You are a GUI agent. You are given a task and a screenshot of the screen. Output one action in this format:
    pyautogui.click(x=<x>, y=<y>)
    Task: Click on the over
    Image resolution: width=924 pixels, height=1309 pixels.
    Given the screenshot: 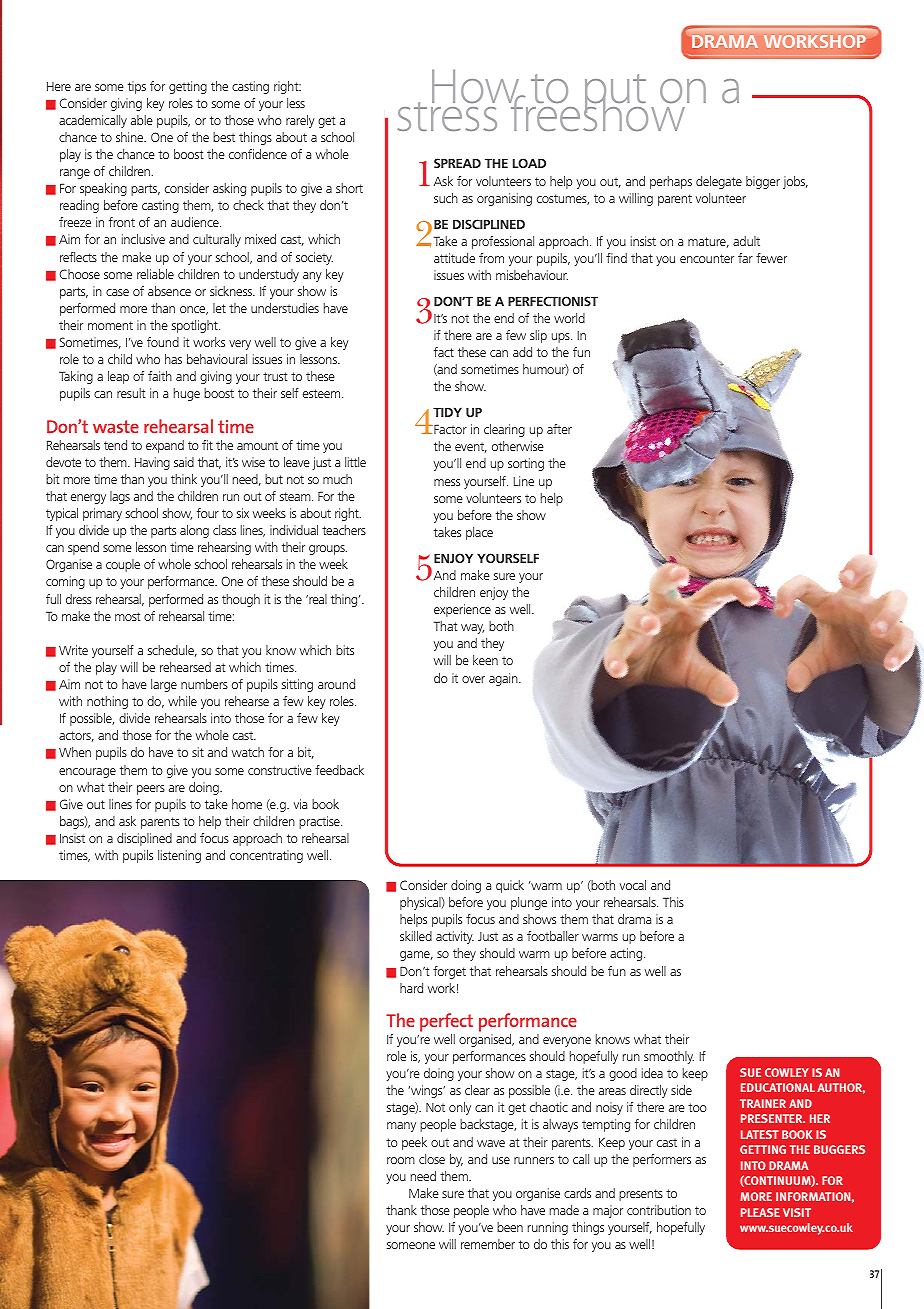 What is the action you would take?
    pyautogui.click(x=473, y=679)
